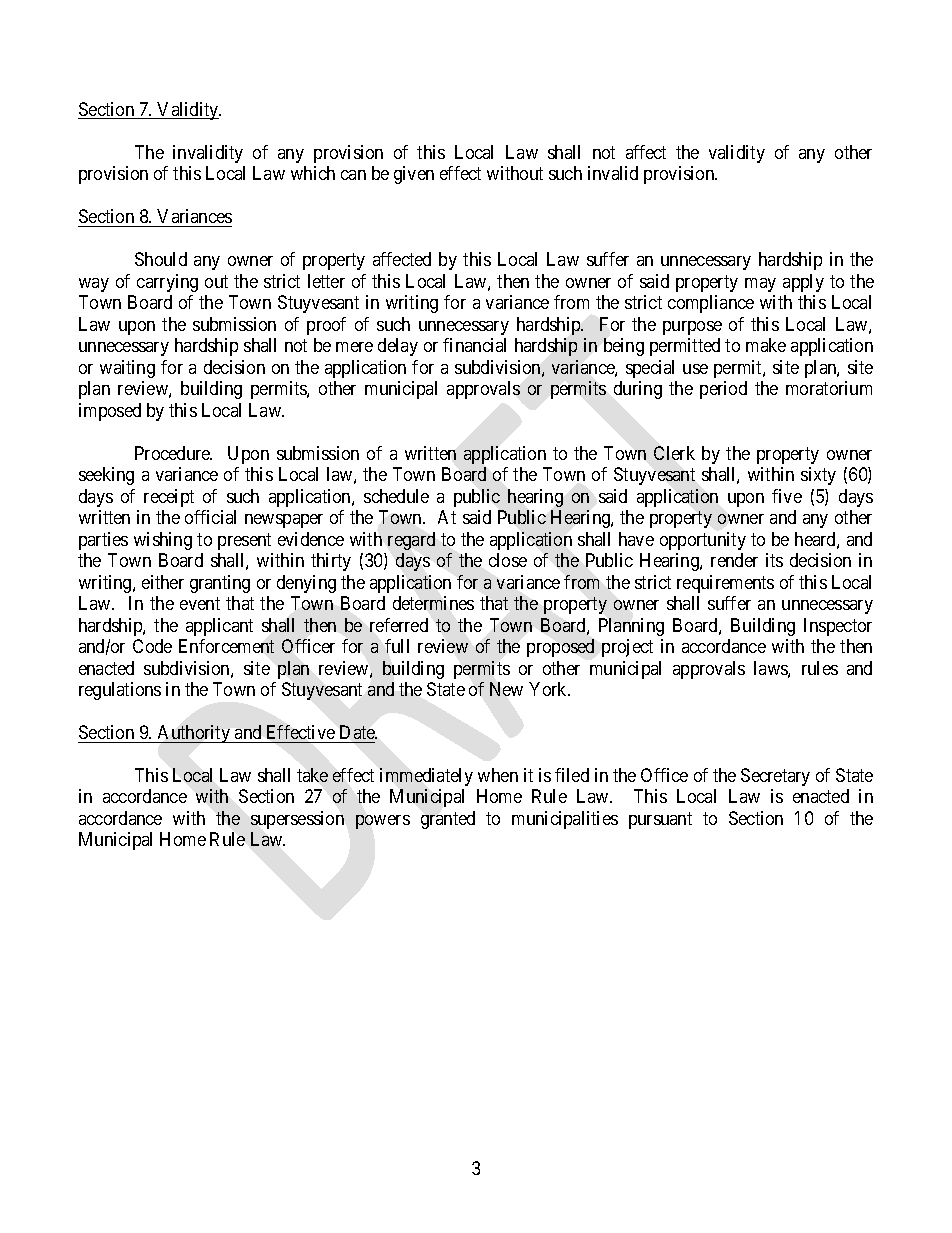  Describe the element at coordinates (414, 175) in the screenshot. I see `given` at that location.
